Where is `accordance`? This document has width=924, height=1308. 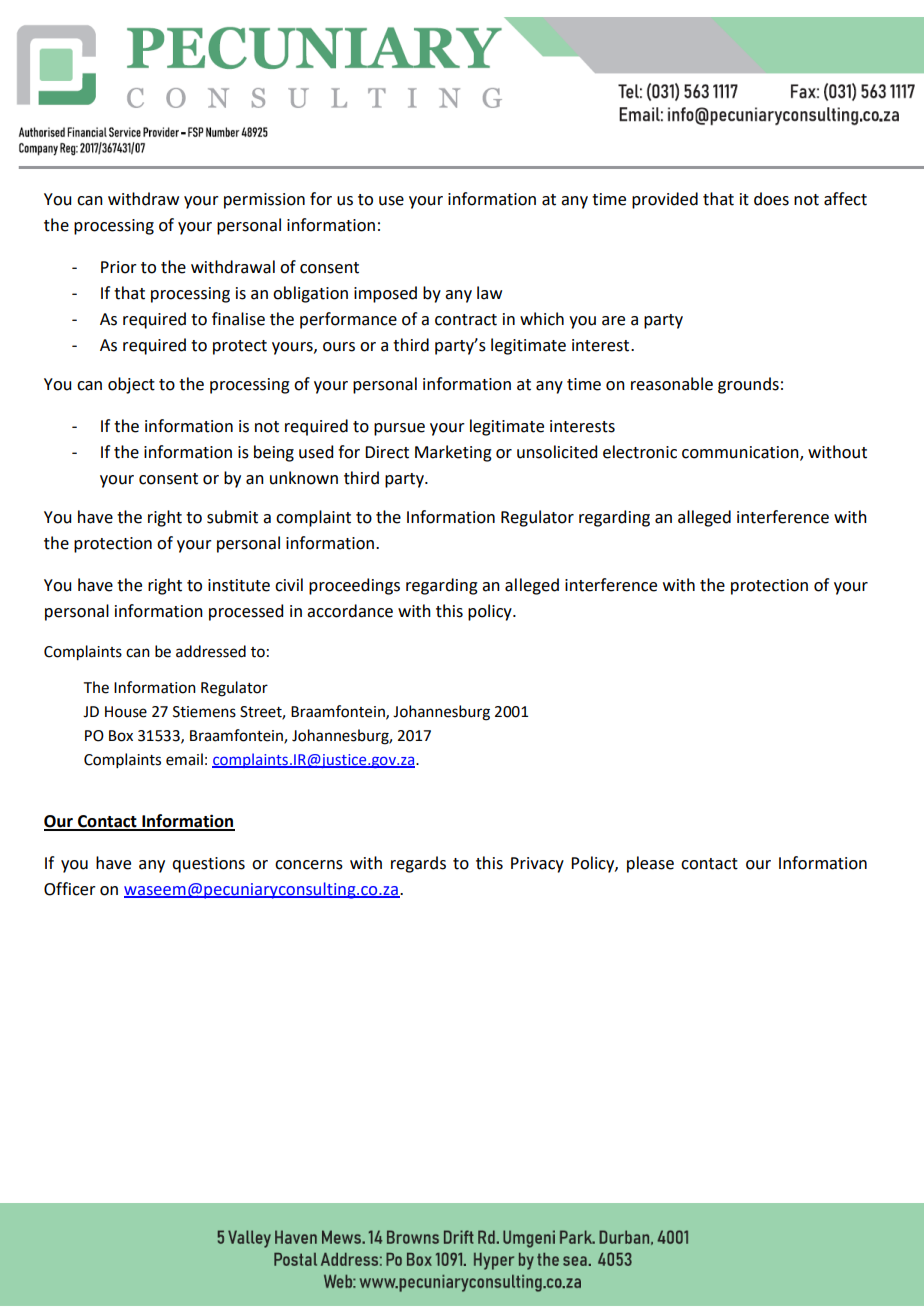 accordance is located at coordinates (350, 611).
